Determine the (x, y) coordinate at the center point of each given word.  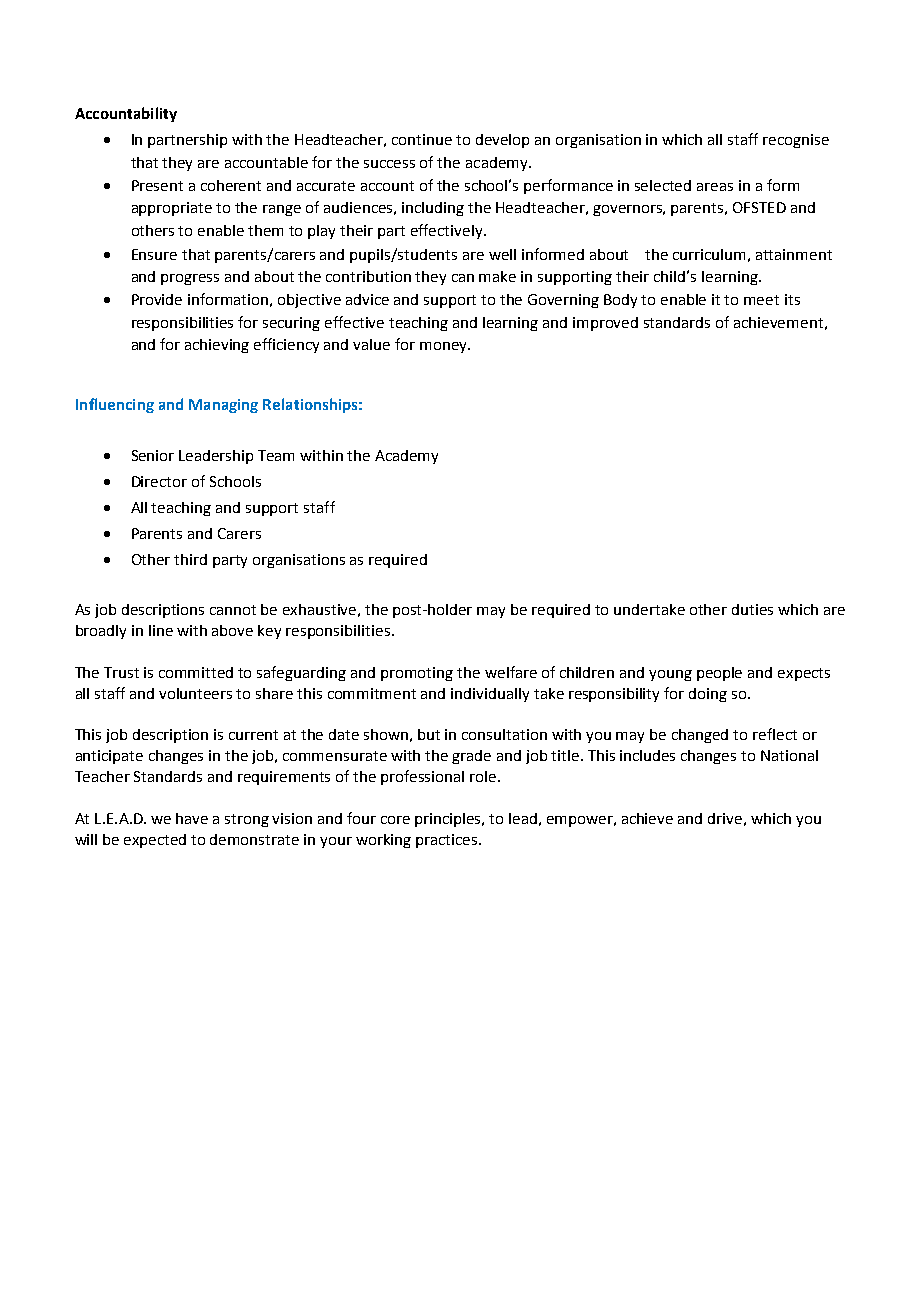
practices (448, 841)
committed (196, 672)
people (719, 674)
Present (157, 185)
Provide (157, 299)
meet (761, 300)
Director (159, 481)
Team (276, 455)
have (192, 818)
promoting (417, 674)
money (444, 347)
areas (715, 187)
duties (752, 609)
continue (422, 139)
